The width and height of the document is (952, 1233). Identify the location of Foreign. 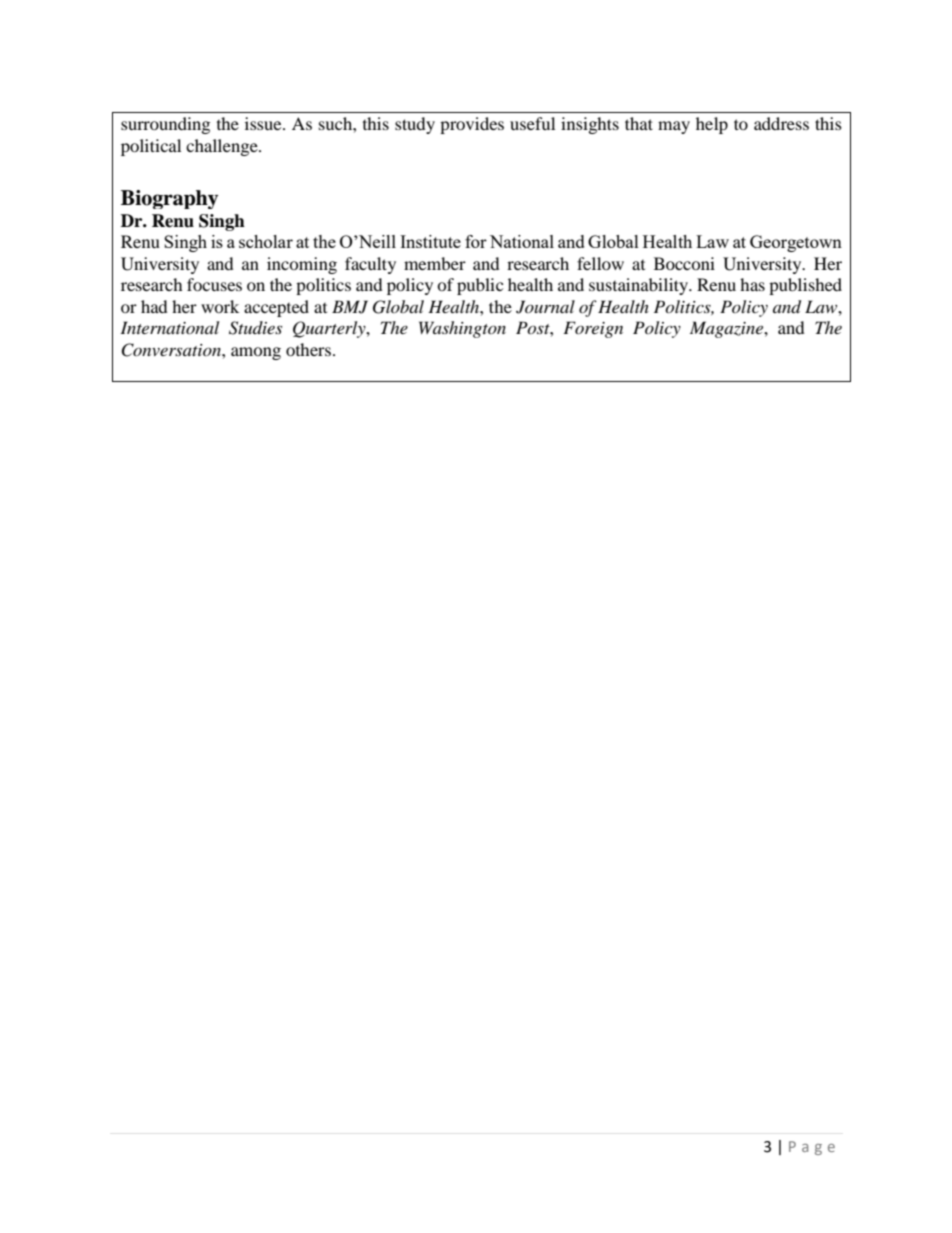
(593, 329).
